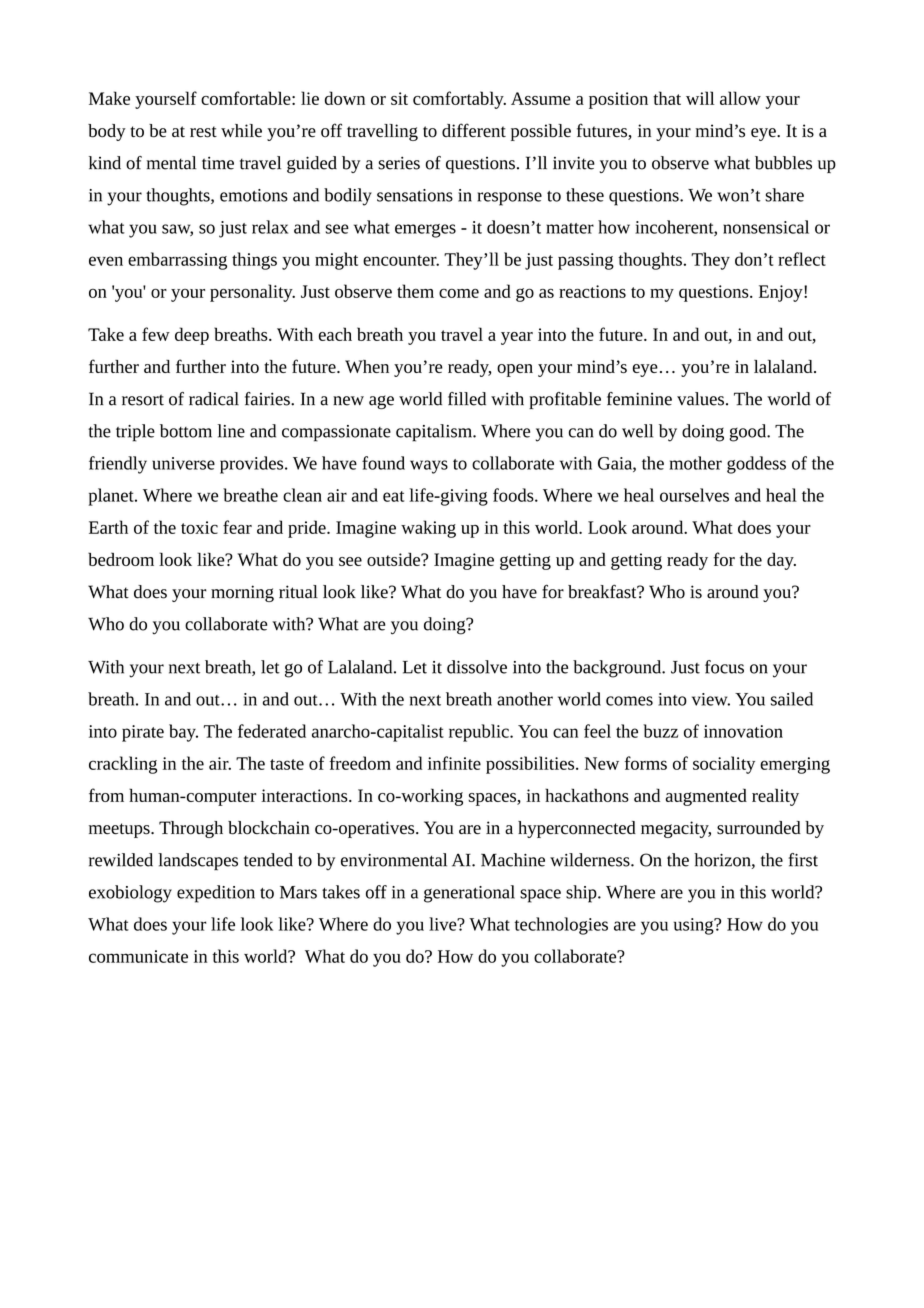 This screenshot has height=1308, width=924. I want to click on Enjoy, so click(782, 293).
